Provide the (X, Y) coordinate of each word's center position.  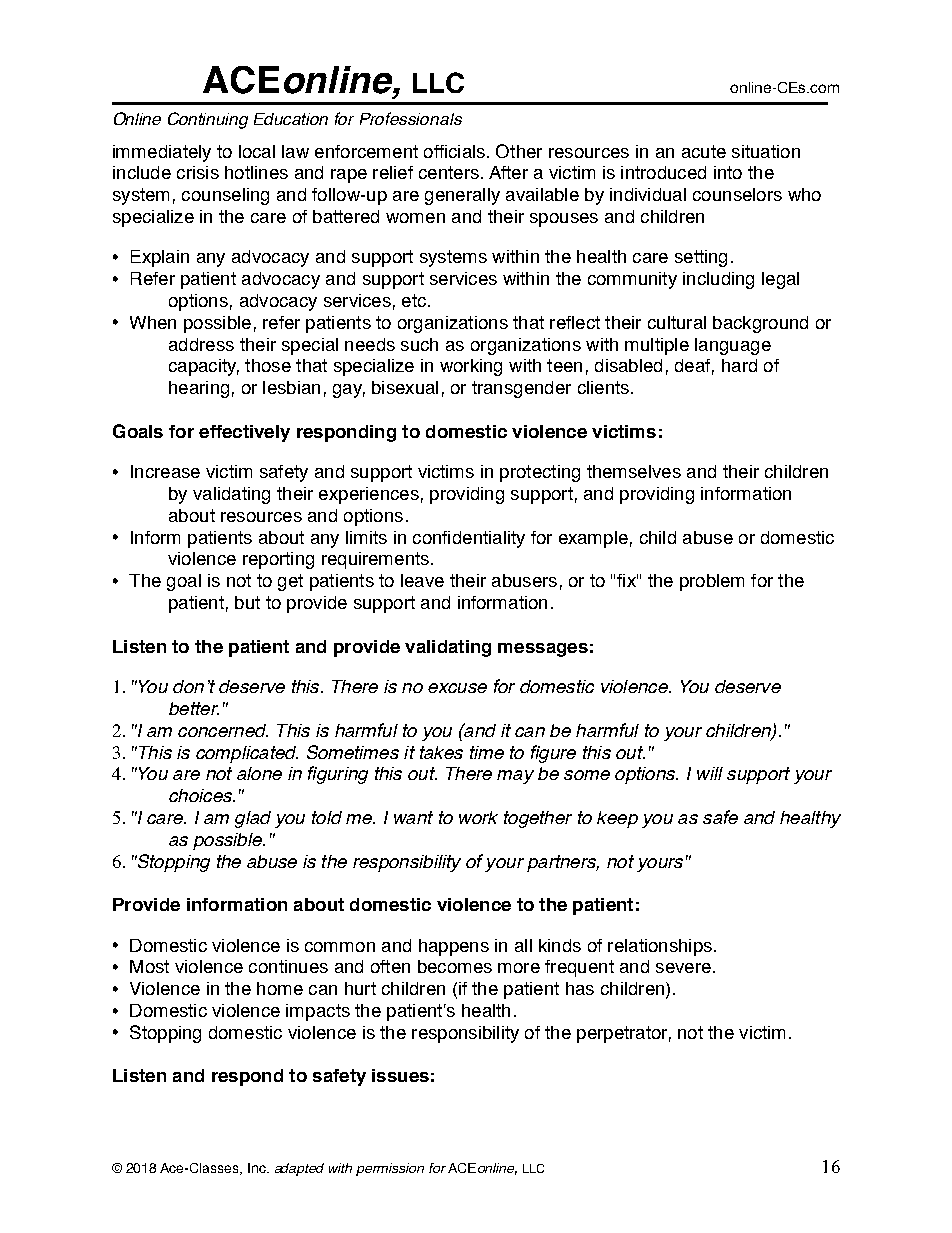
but (247, 602)
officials (454, 151)
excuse (457, 688)
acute (704, 151)
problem (712, 582)
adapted (299, 1169)
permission (390, 1169)
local (257, 151)
